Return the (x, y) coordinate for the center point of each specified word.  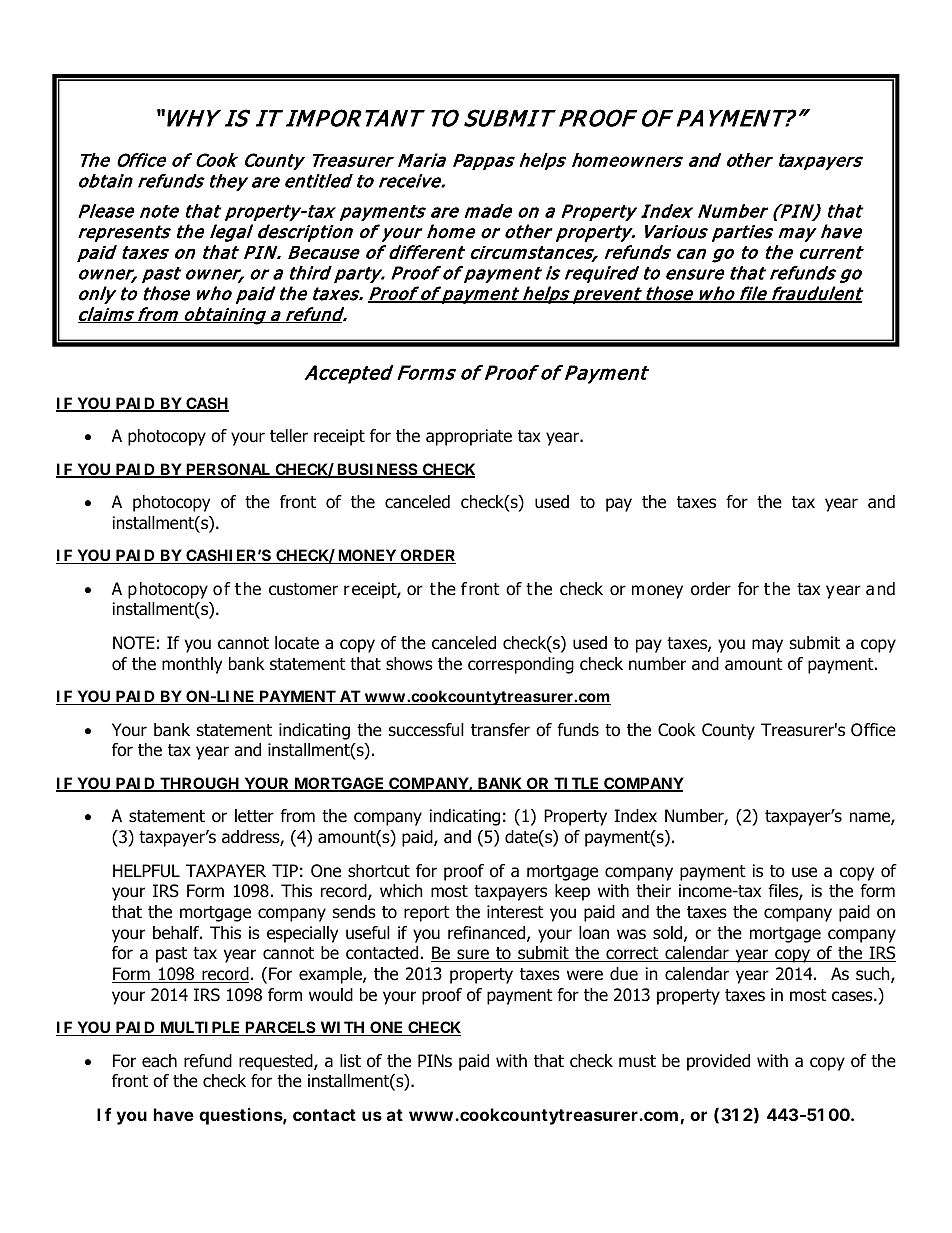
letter (254, 816)
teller (289, 436)
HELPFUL (146, 871)
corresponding (521, 665)
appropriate (469, 437)
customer (303, 589)
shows (409, 664)
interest (515, 912)
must (637, 1061)
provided (718, 1062)
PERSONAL (227, 470)
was (631, 934)
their (653, 890)
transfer (500, 730)
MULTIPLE (199, 1028)
